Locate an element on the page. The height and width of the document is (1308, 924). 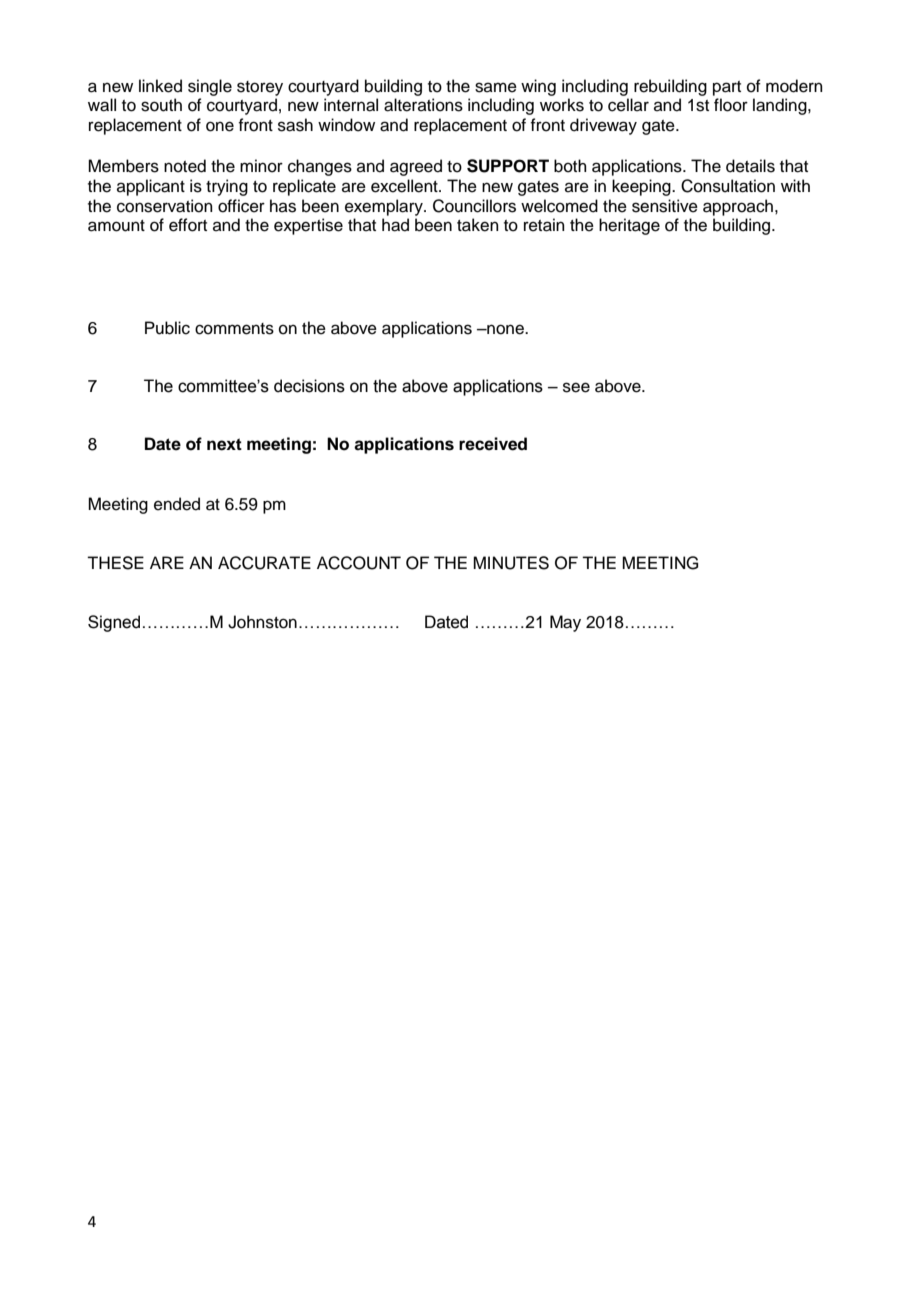
effort is located at coordinates (188, 225).
